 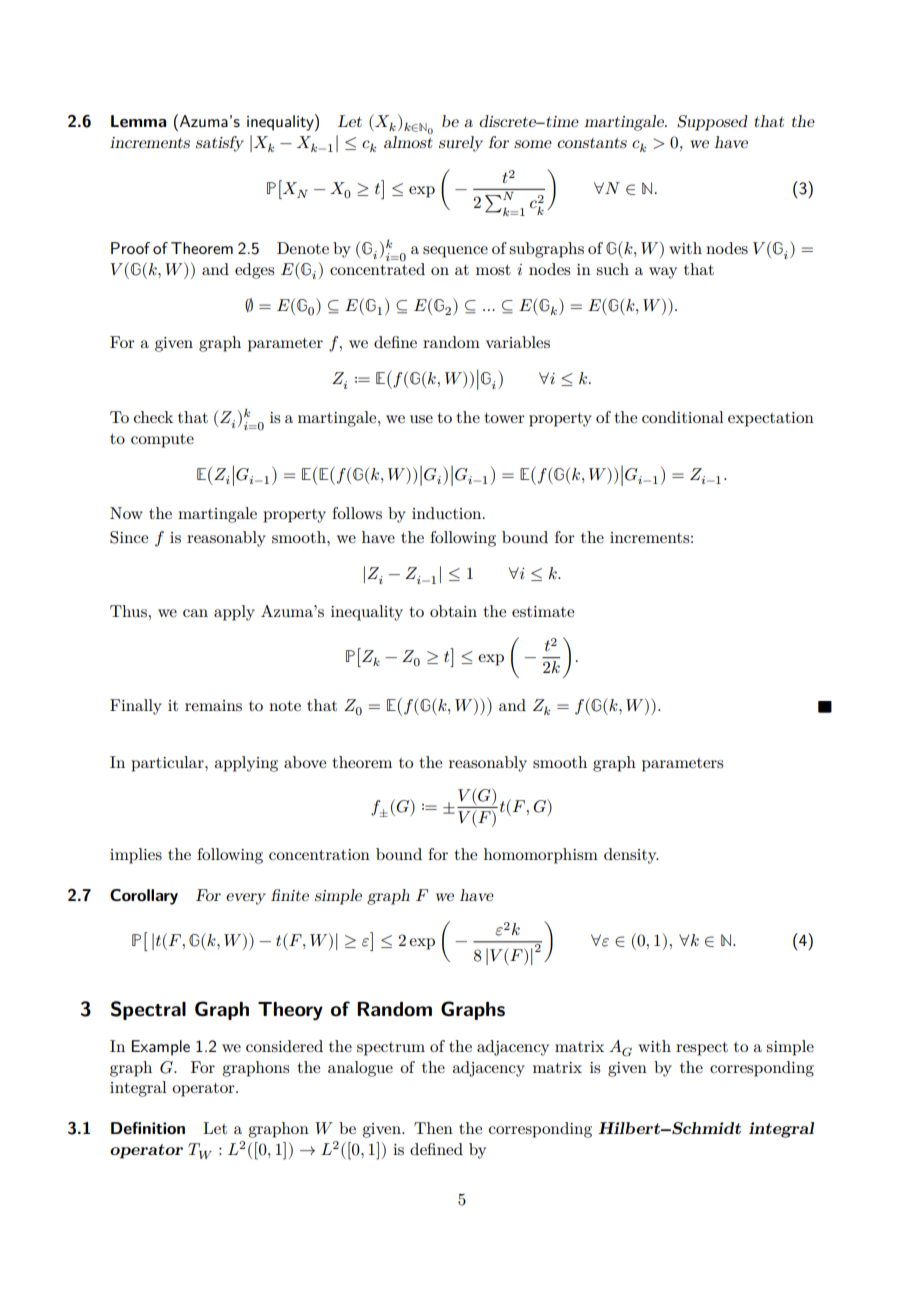 What do you see at coordinates (631, 856) in the document?
I see `density` at bounding box center [631, 856].
